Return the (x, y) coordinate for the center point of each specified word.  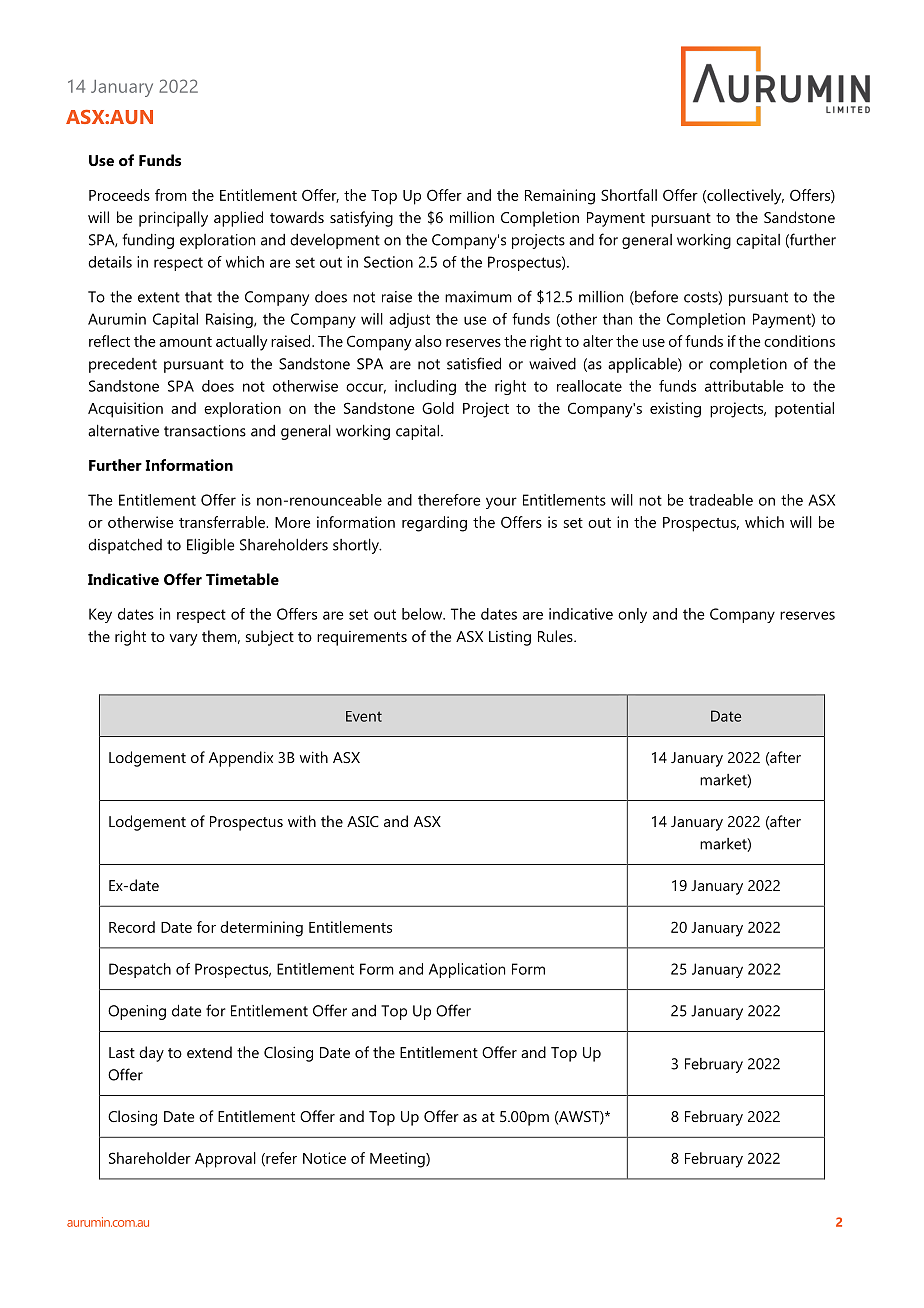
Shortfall (629, 195)
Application (467, 970)
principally (173, 219)
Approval (225, 1160)
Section (388, 262)
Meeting (398, 1160)
